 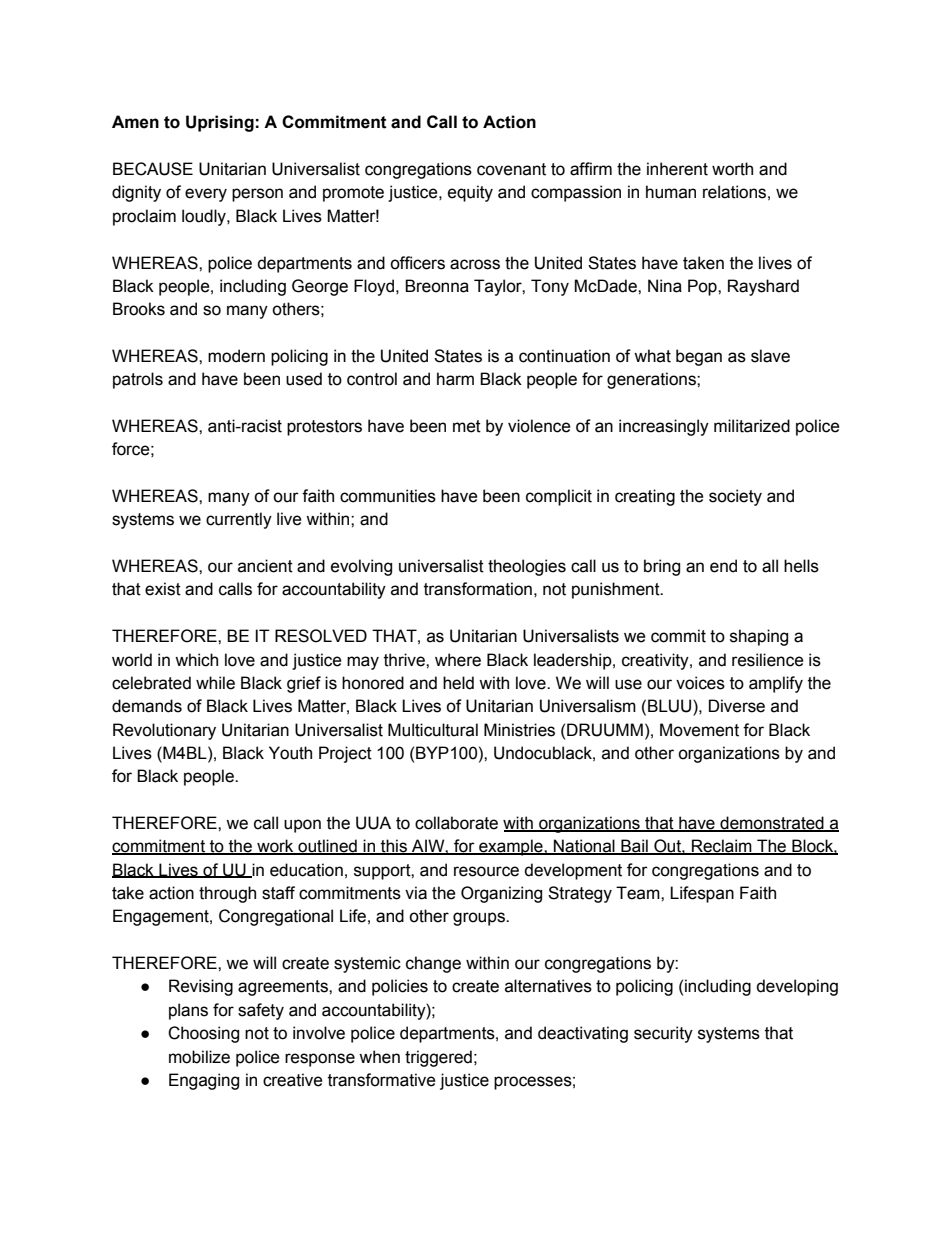 I want to click on Reclaim, so click(x=722, y=847).
